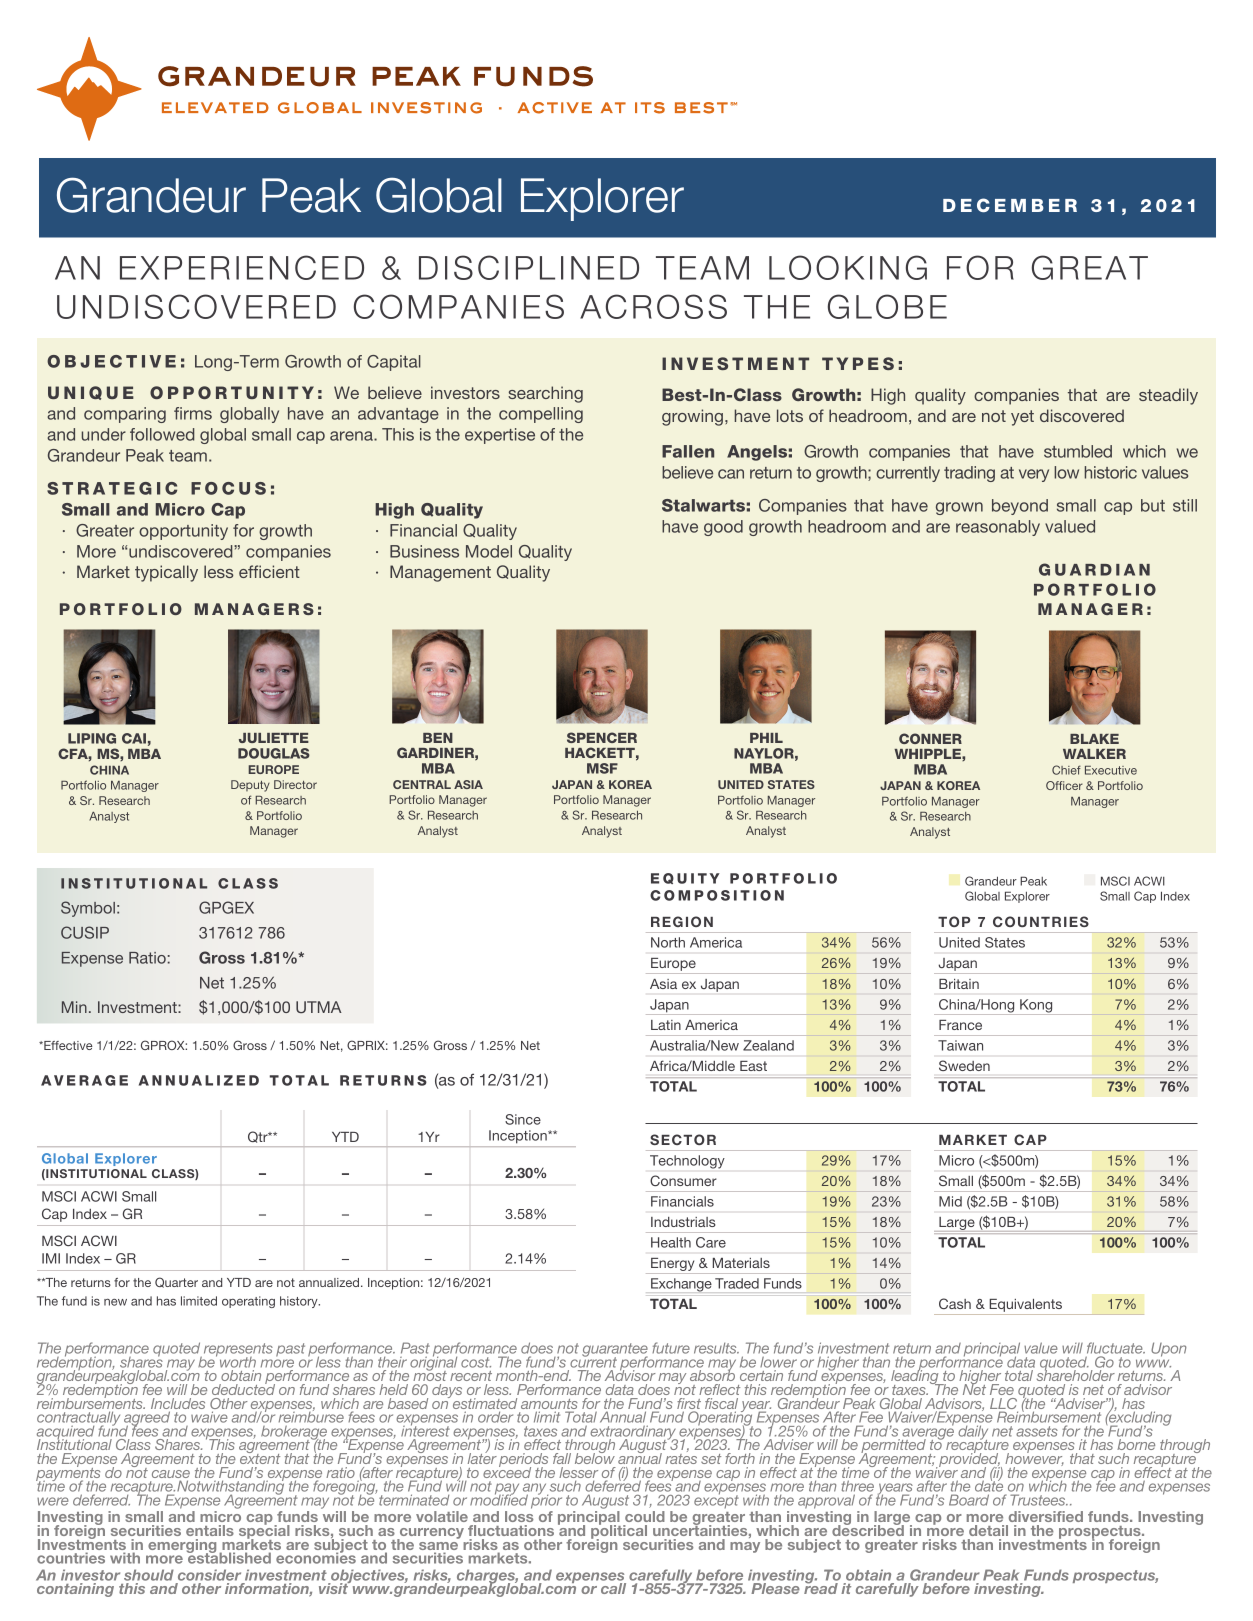 Image resolution: width=1253 pixels, height=1621 pixels. Describe the element at coordinates (602, 737) in the image. I see `SPENCER` at that location.
